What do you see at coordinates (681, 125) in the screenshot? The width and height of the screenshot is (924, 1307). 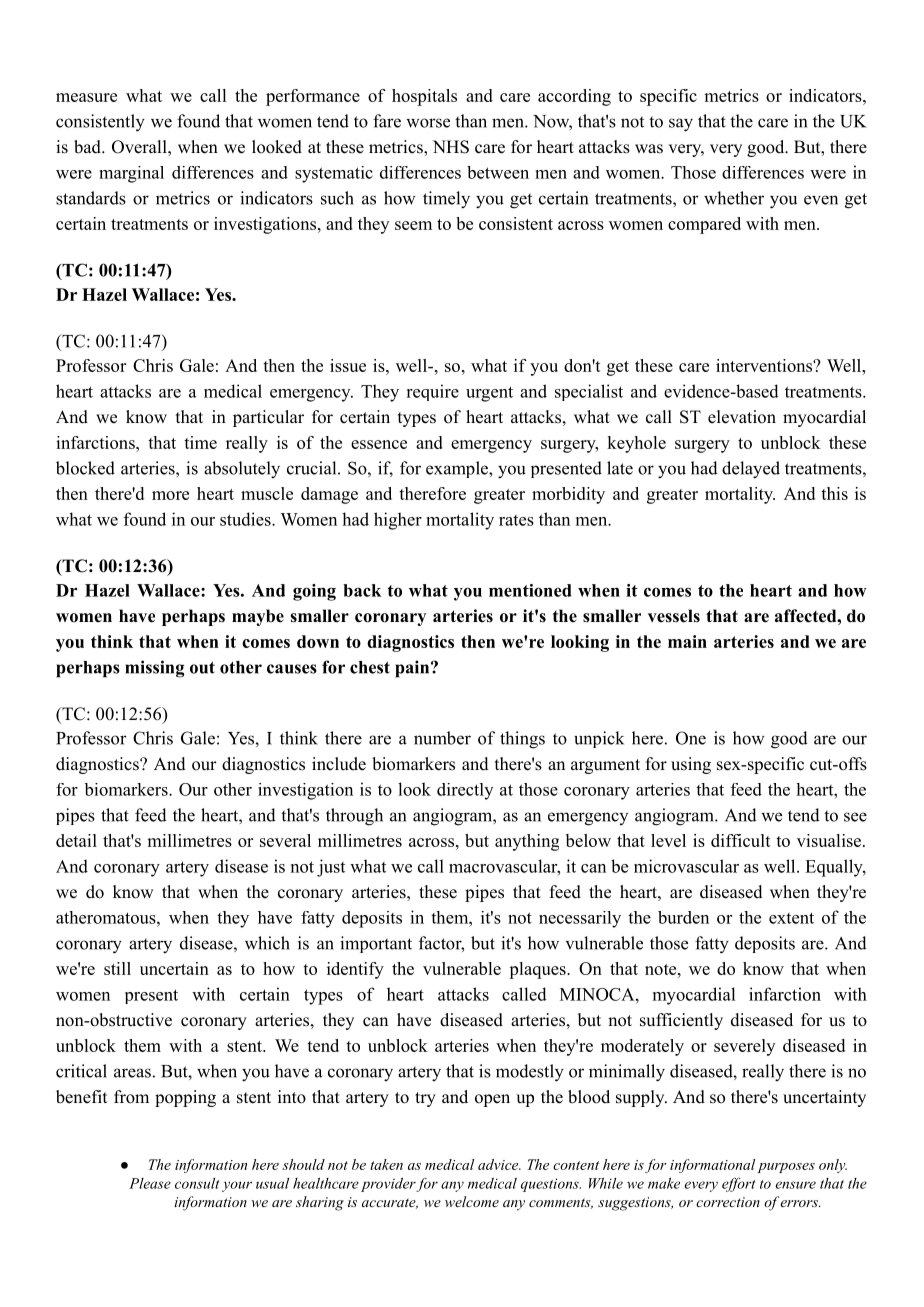 I see `say` at bounding box center [681, 125].
